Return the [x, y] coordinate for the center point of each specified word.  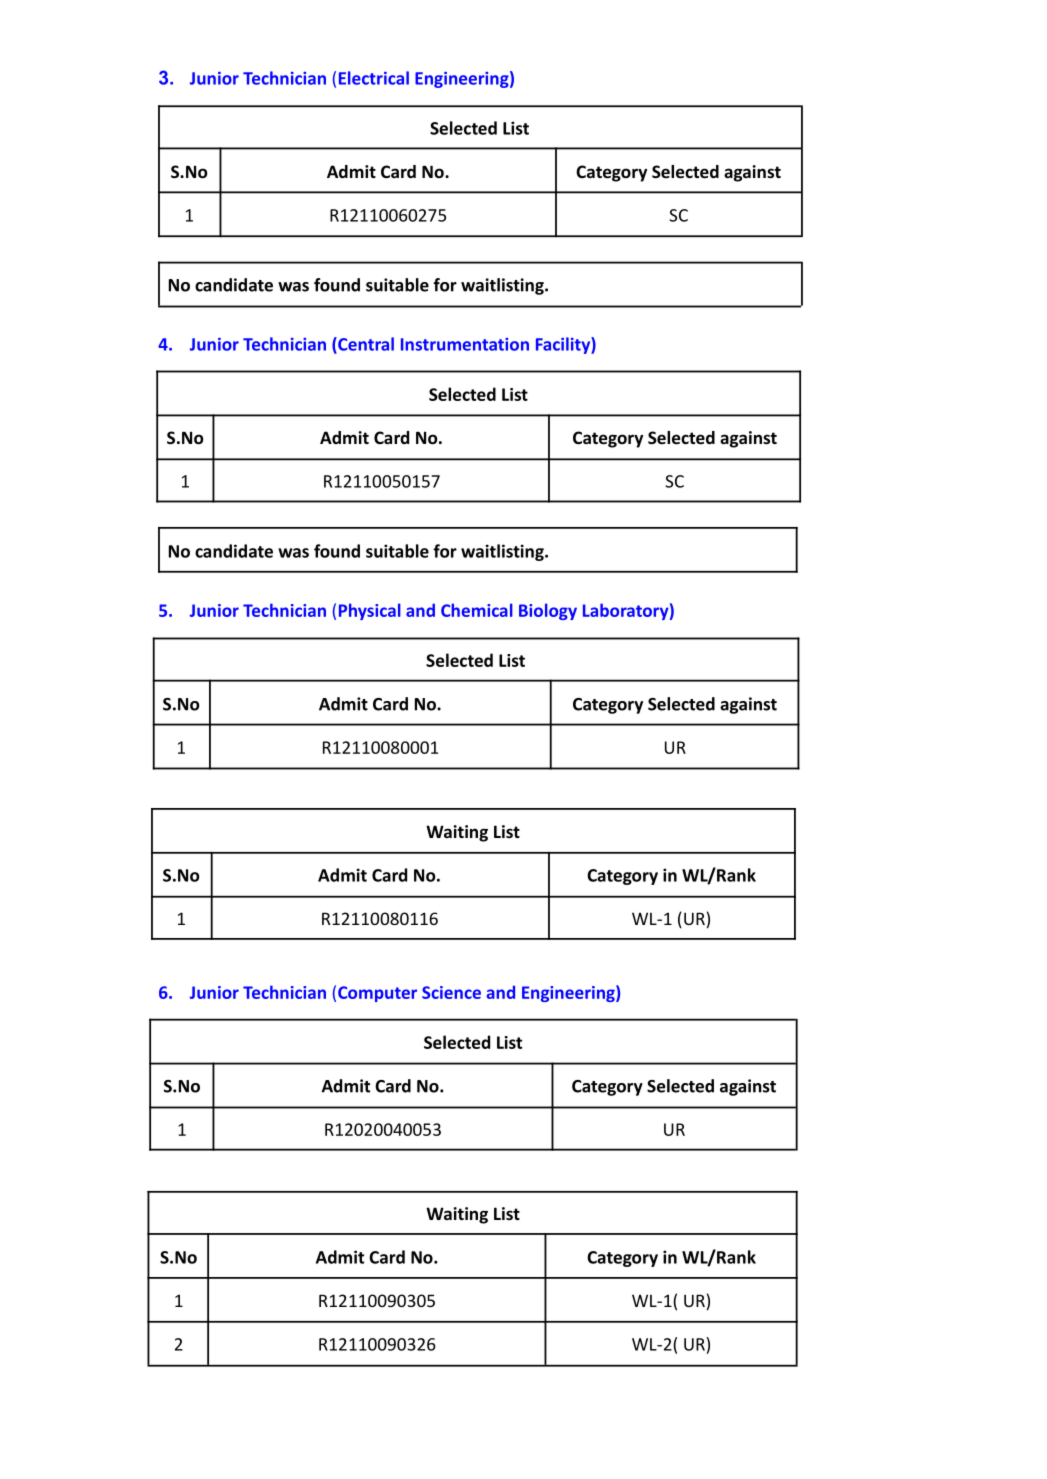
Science [451, 992]
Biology [548, 611]
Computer [377, 994]
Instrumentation [465, 344]
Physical [370, 611]
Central [365, 344]
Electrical [374, 78]
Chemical [477, 610]
